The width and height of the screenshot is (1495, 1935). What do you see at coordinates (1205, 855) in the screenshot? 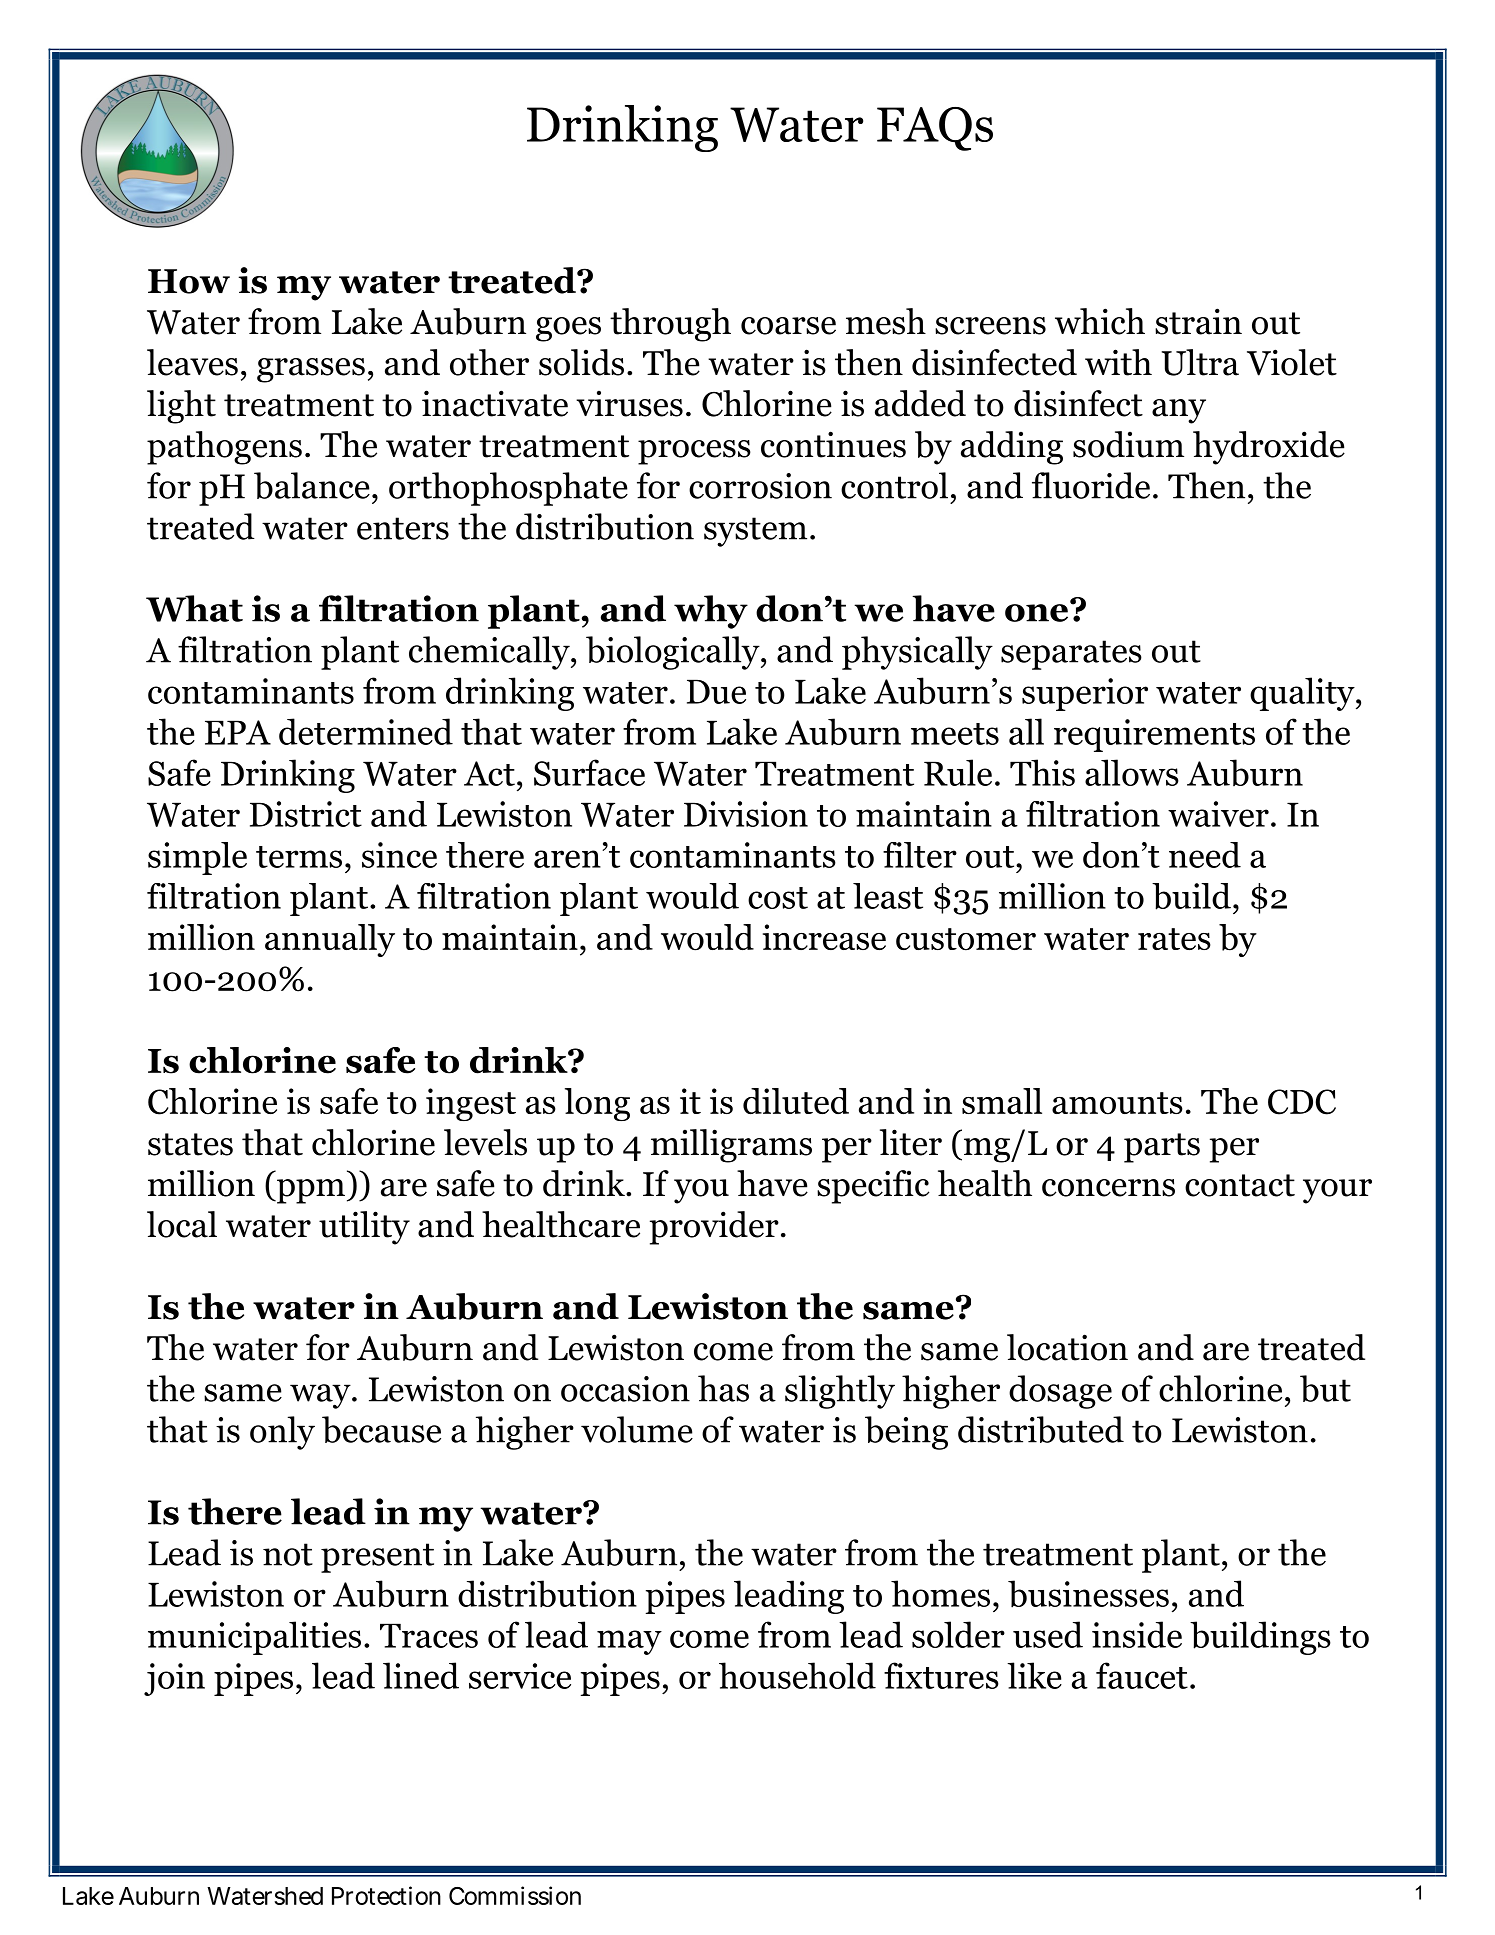
I see `need` at bounding box center [1205, 855].
